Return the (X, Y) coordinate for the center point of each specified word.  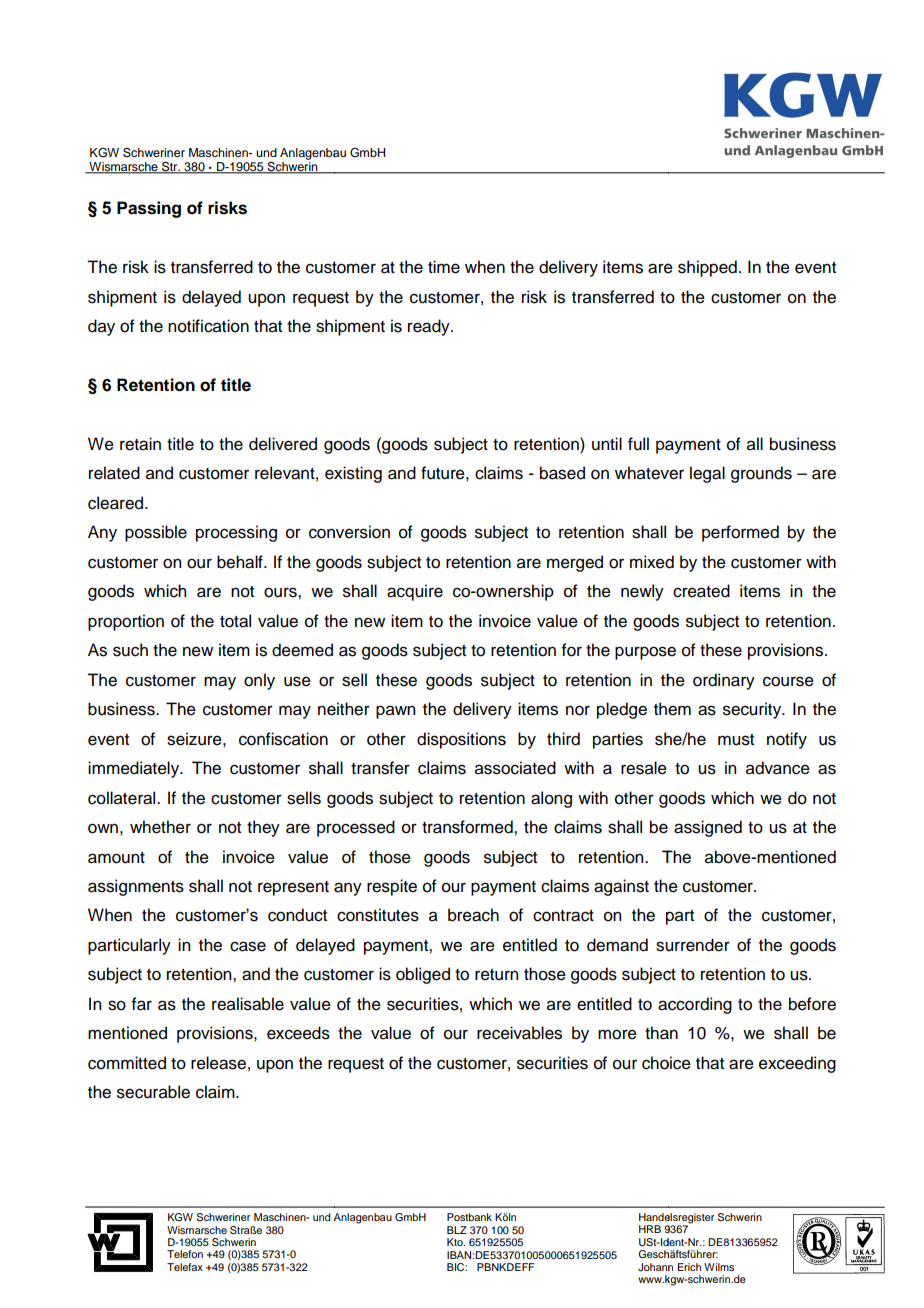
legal (707, 474)
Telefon (185, 1254)
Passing (149, 209)
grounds (761, 474)
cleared (117, 503)
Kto (456, 1242)
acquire (415, 592)
